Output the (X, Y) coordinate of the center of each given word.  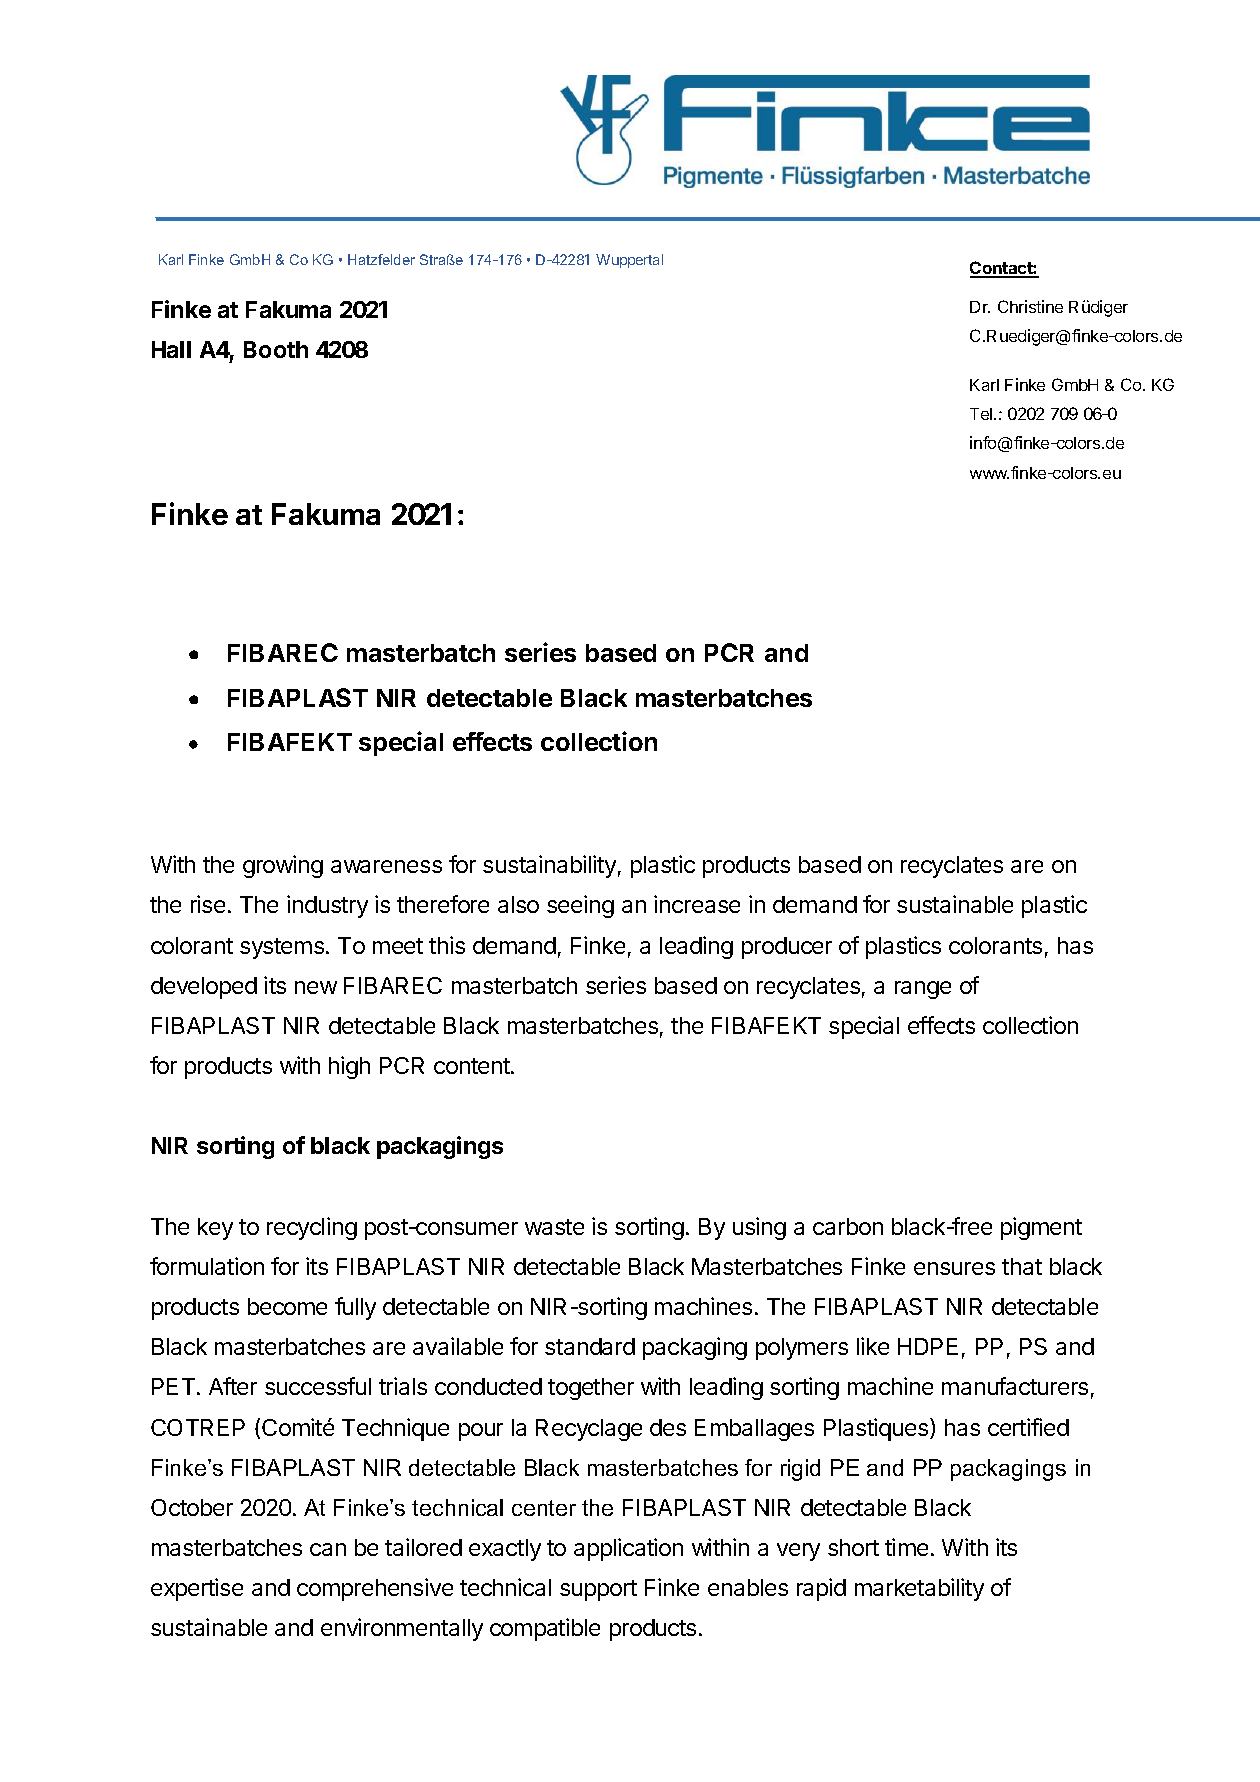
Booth (276, 349)
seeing (580, 906)
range (923, 990)
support (598, 1590)
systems (283, 948)
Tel (982, 414)
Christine (1030, 306)
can (328, 1549)
